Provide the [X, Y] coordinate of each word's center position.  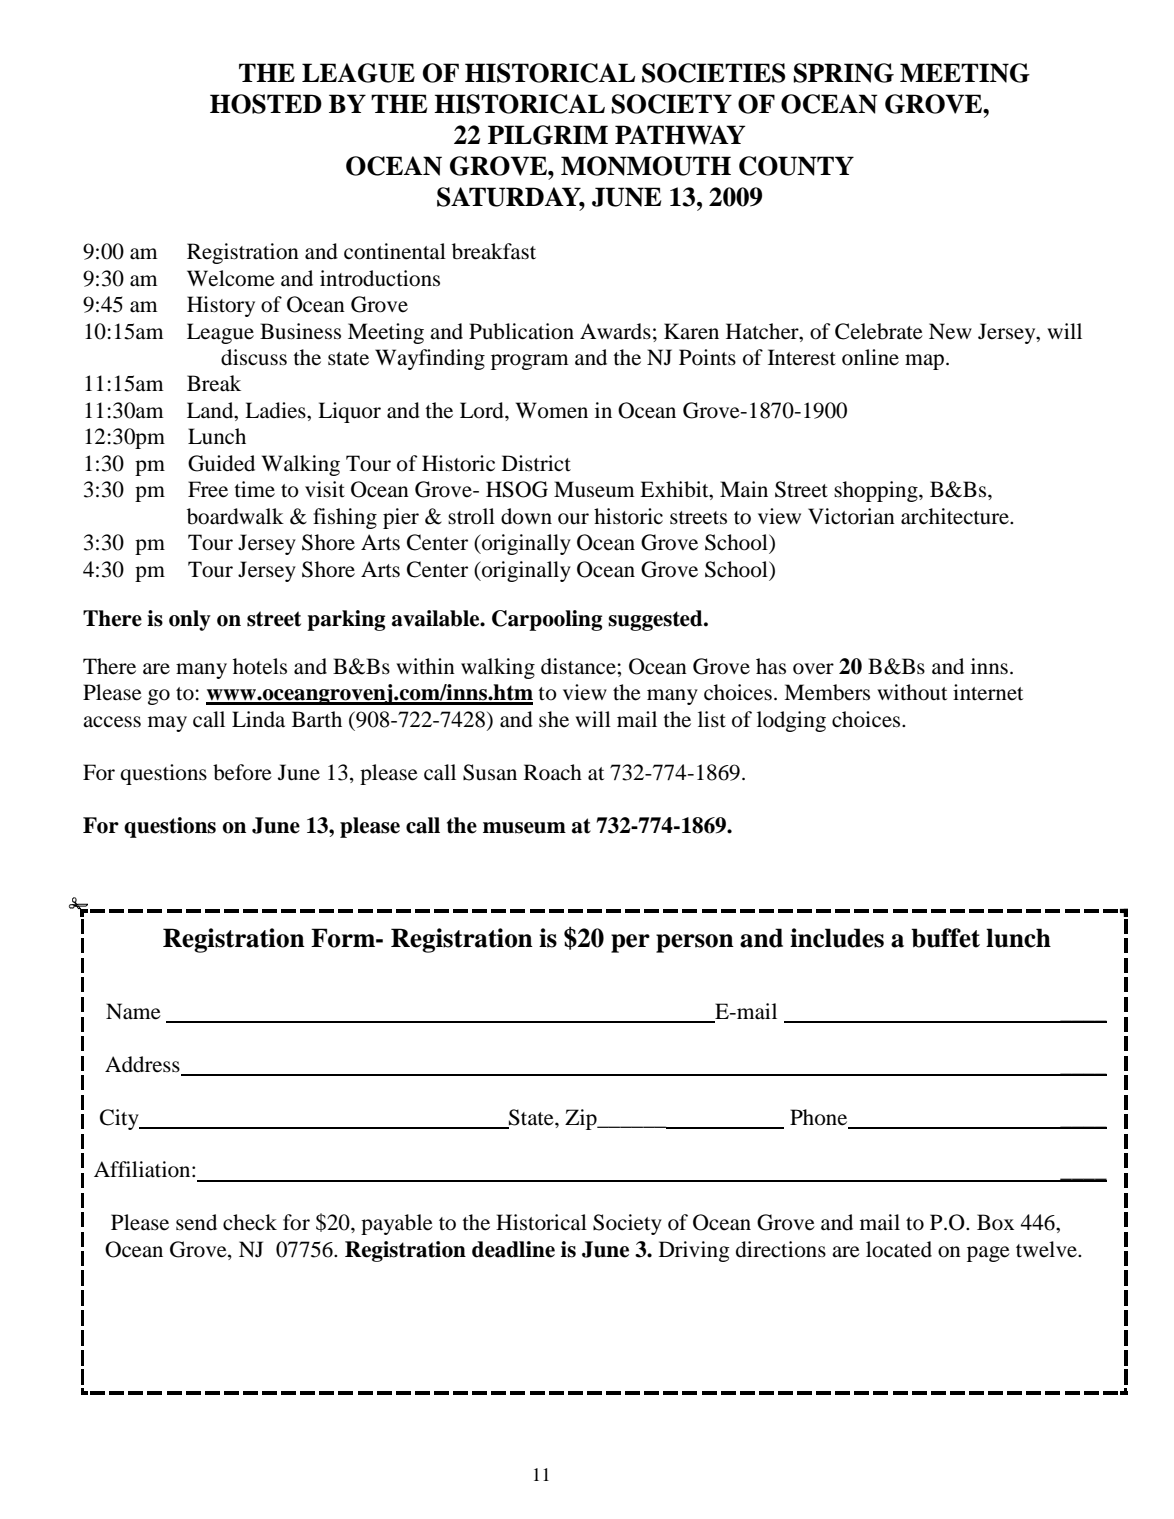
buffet [945, 938]
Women [552, 410]
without [912, 692]
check [250, 1222]
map [924, 362]
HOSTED [266, 104]
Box [995, 1222]
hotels [260, 666]
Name [133, 1011]
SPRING [844, 73]
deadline [513, 1249]
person [695, 943]
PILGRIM [548, 135]
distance [579, 666]
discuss [254, 357]
